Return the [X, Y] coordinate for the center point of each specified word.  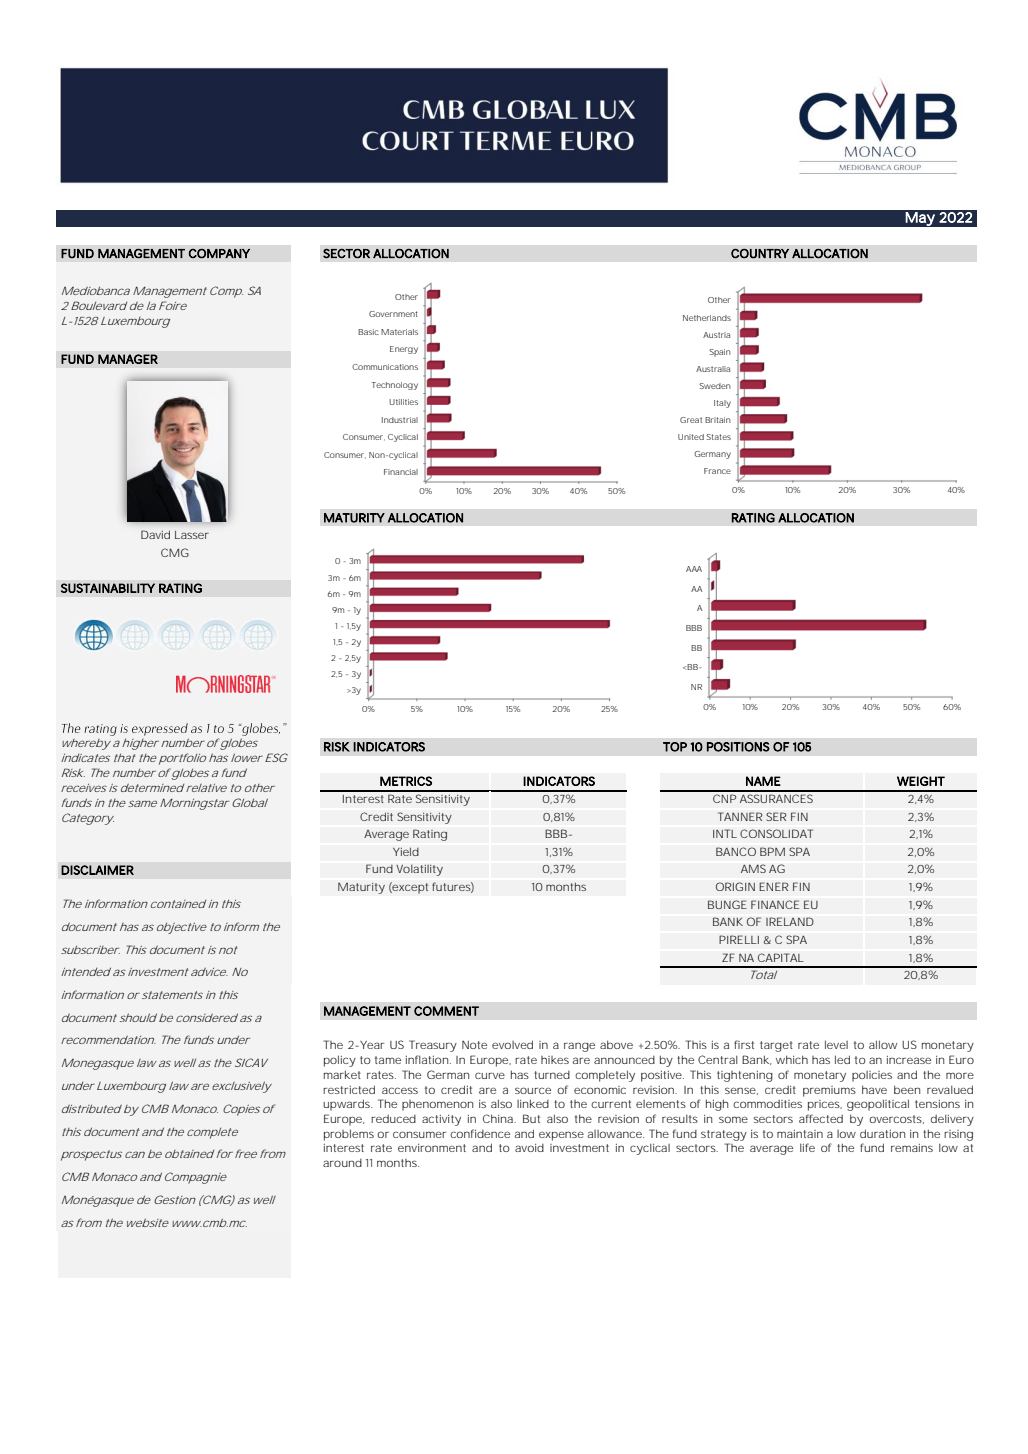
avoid [529, 1148]
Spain [720, 353]
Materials [399, 332]
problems [349, 1135]
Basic [368, 332]
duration [882, 1133]
